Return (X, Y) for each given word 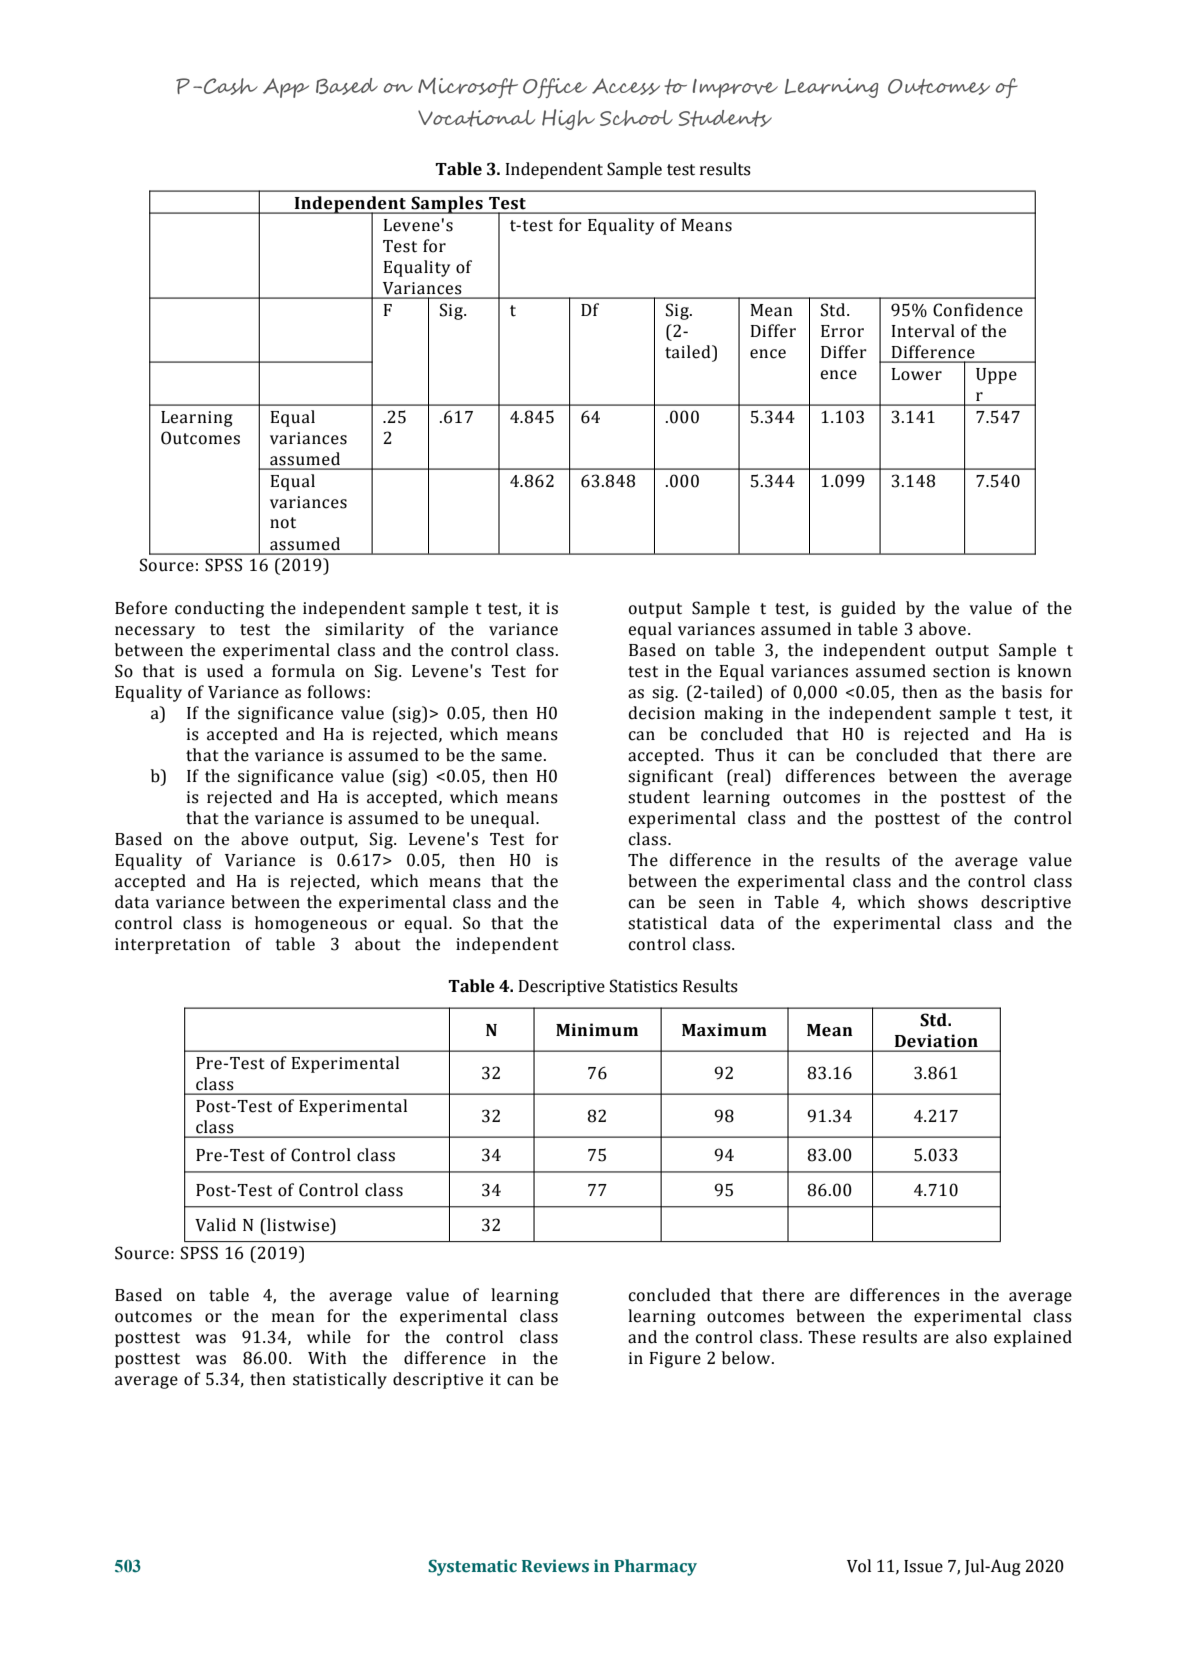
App (286, 88)
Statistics (644, 986)
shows (943, 902)
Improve (735, 88)
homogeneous (311, 924)
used (225, 671)
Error (842, 331)
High (568, 119)
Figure (675, 1360)
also (971, 1337)
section (961, 671)
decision (662, 713)
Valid (215, 1225)
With (327, 1358)
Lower (917, 374)
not (283, 523)
